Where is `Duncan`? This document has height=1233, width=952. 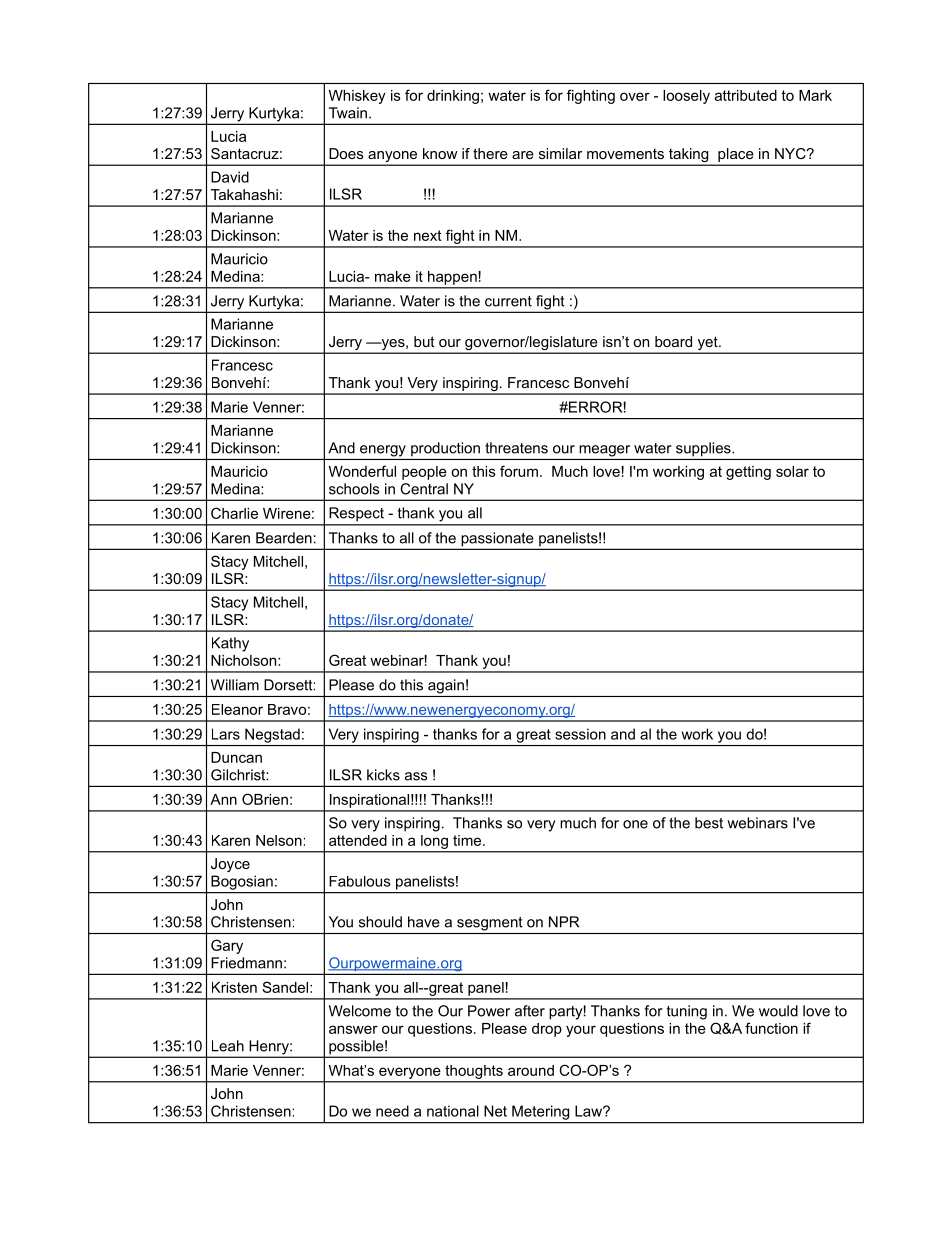
Duncan is located at coordinates (236, 757).
